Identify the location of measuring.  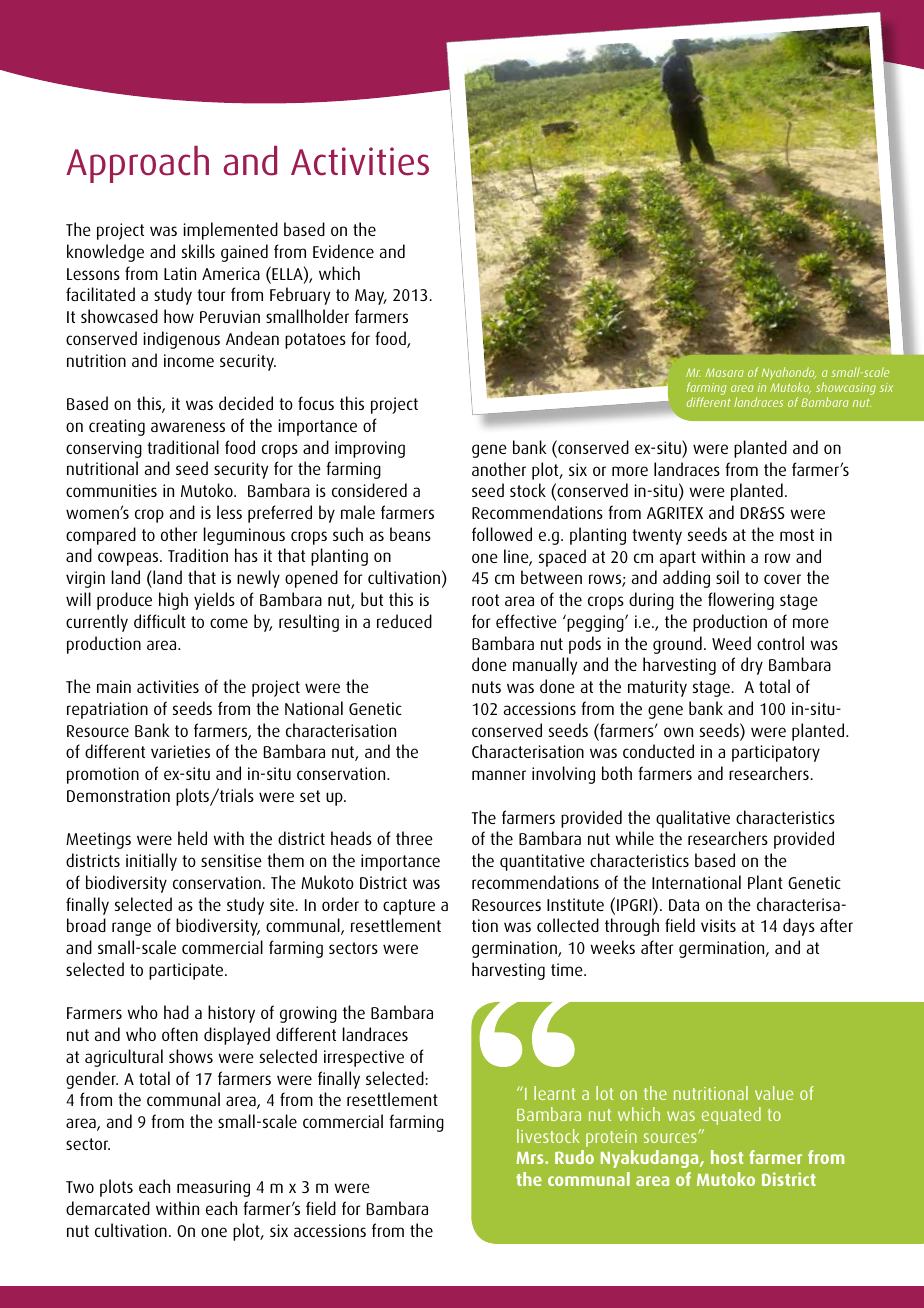
(213, 1188).
